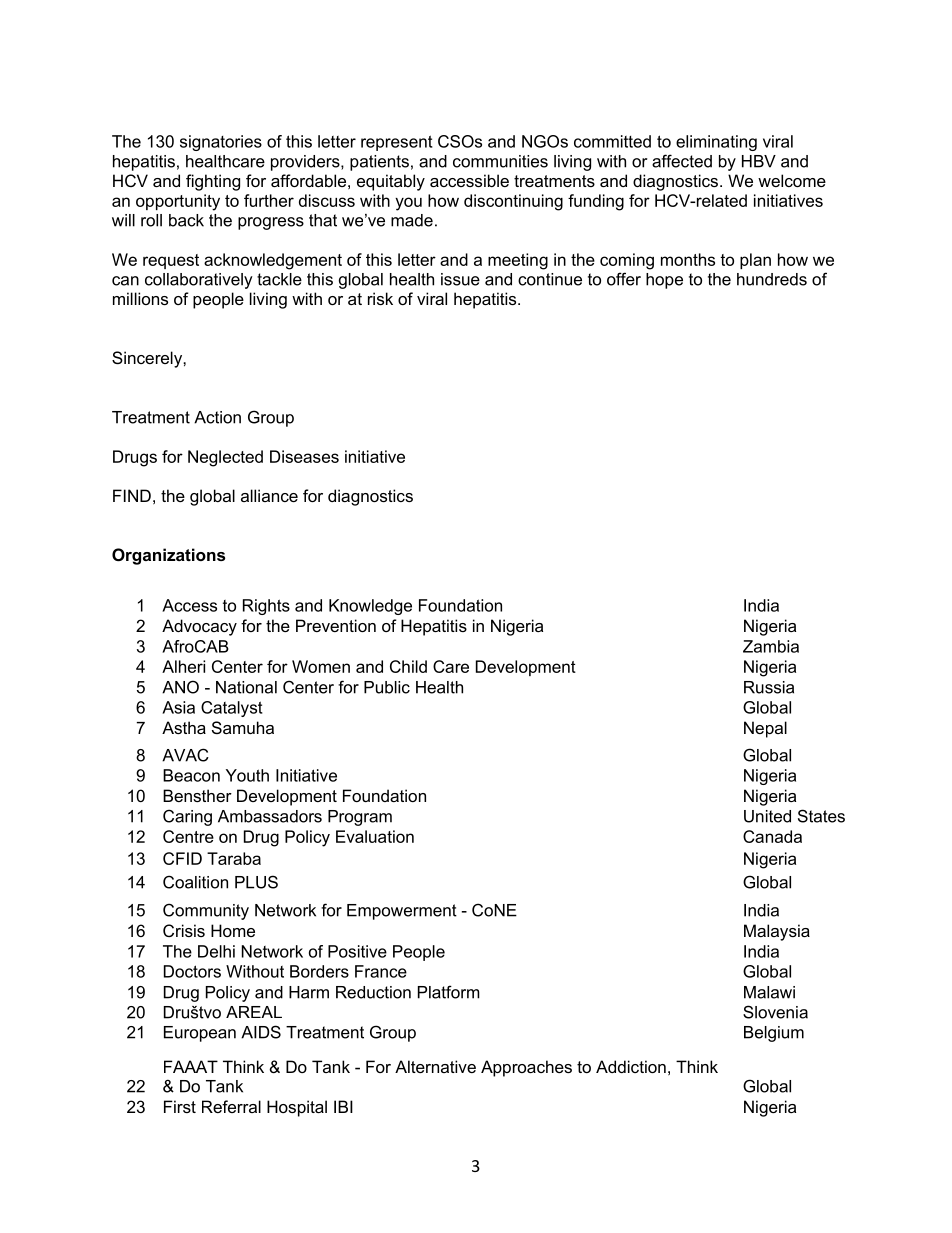  What do you see at coordinates (199, 627) in the screenshot?
I see `Advocacy` at bounding box center [199, 627].
